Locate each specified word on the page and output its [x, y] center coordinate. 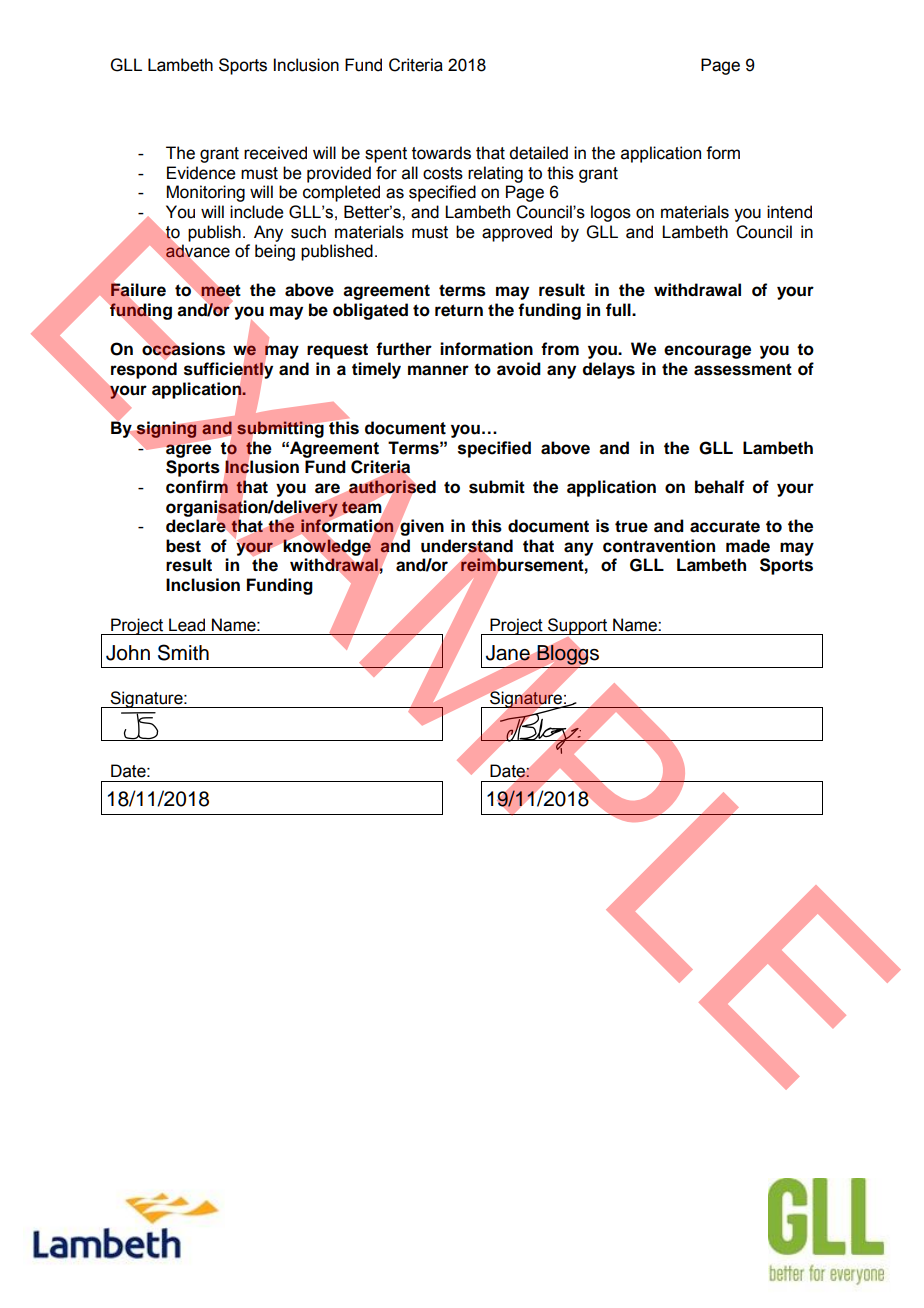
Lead [187, 625]
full [619, 310]
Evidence [201, 173]
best [183, 546]
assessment [743, 369]
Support [578, 626]
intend [789, 212]
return [459, 310]
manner [438, 370]
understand [467, 547]
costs [443, 173]
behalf [719, 487]
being [275, 252]
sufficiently [228, 370]
